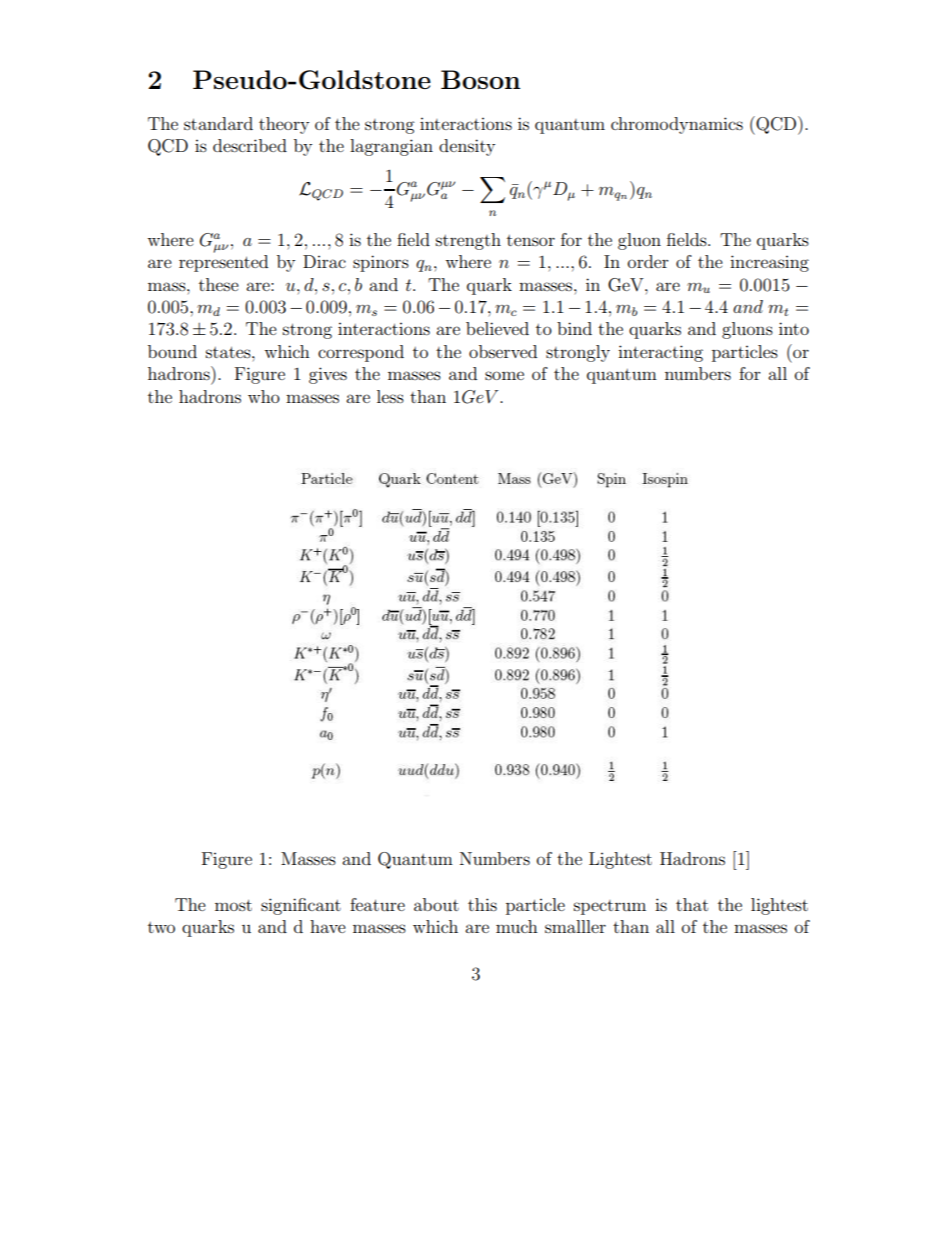  Describe the element at coordinates (301, 906) in the image. I see `significant` at that location.
